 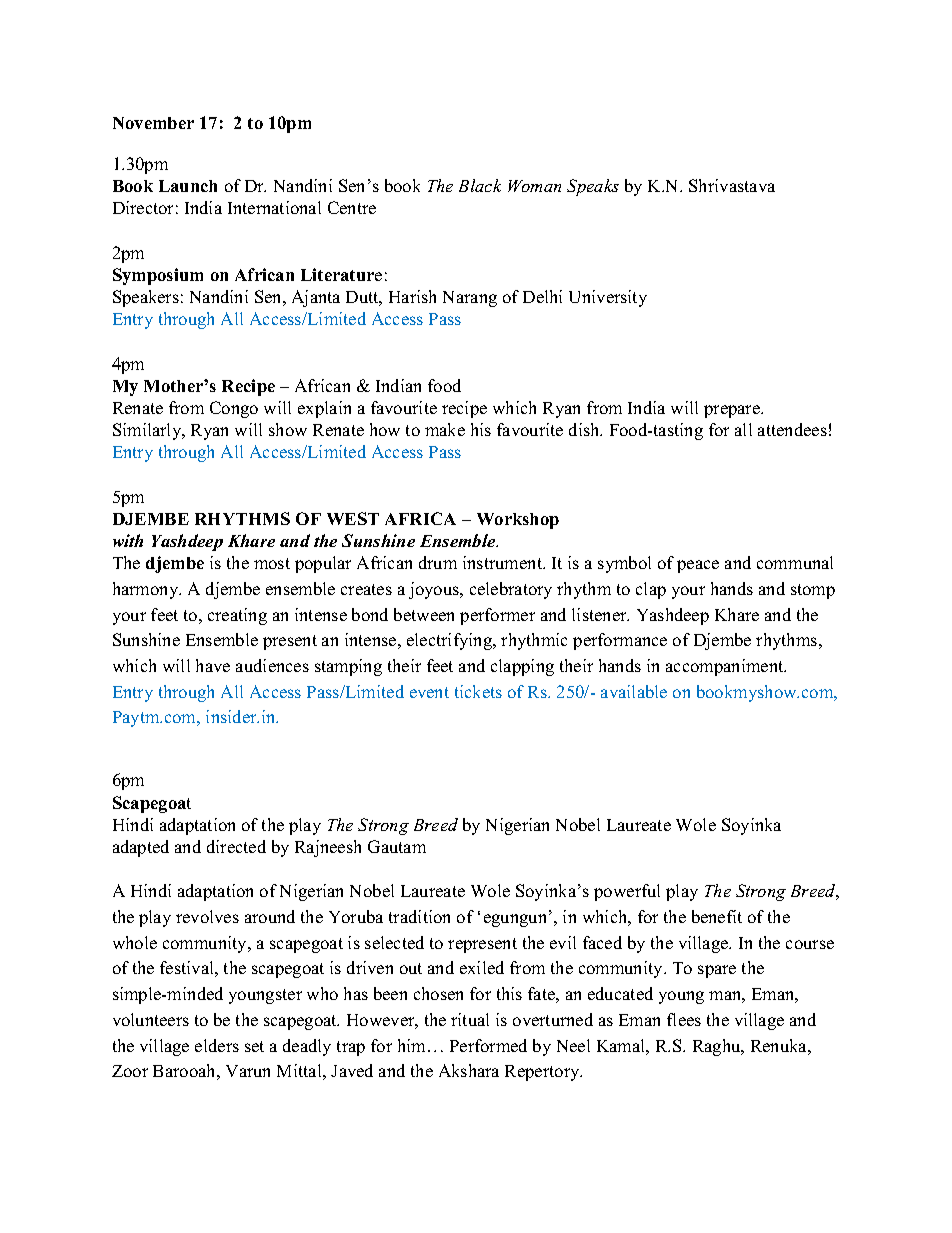 What do you see at coordinates (236, 846) in the image?
I see `directed` at bounding box center [236, 846].
